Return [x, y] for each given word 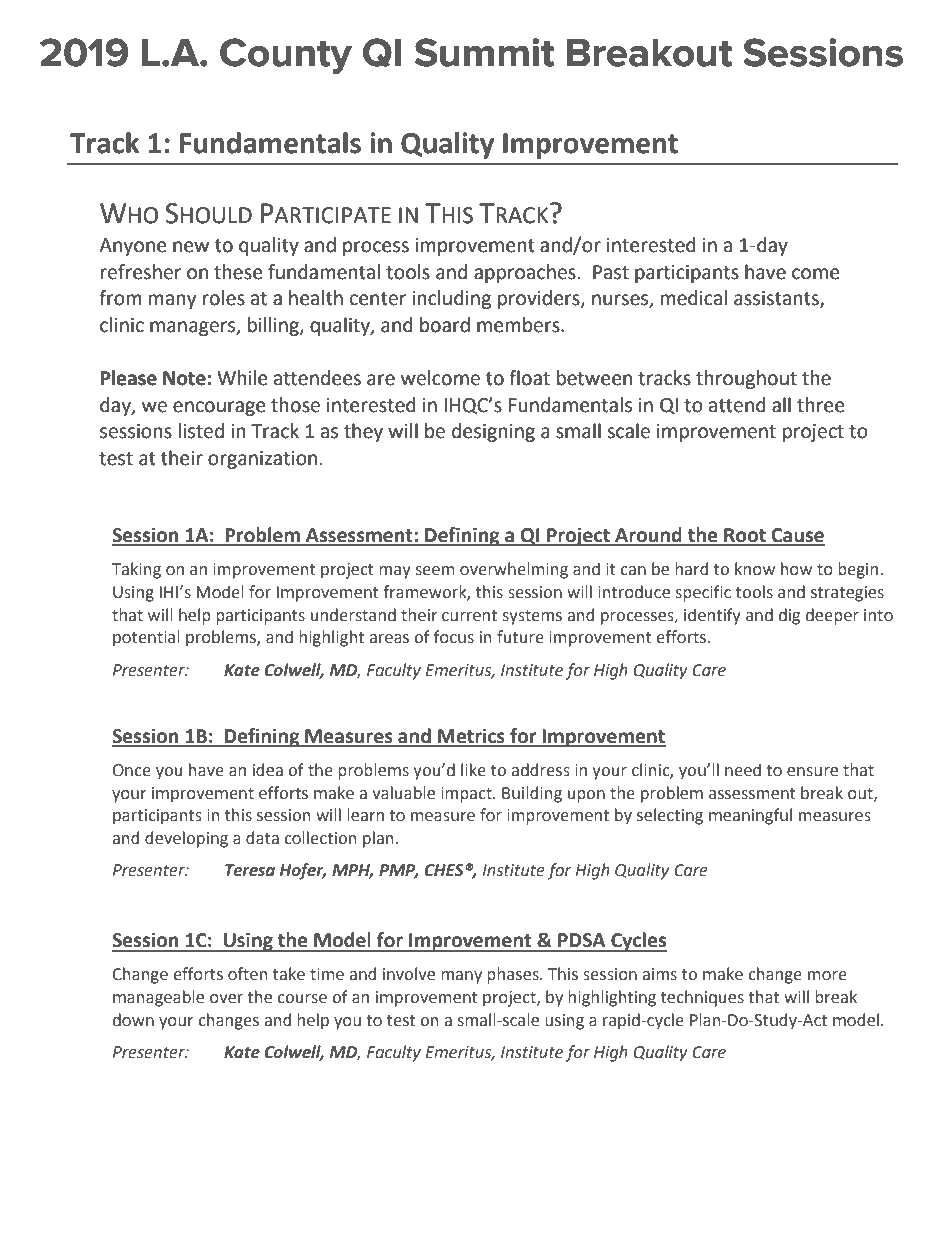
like [473, 770]
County [286, 56]
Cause [797, 536]
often [247, 974]
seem [435, 571]
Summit [484, 52]
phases [514, 975]
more [827, 976]
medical [694, 298]
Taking [136, 570]
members [519, 325]
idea [268, 770]
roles [224, 298]
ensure [812, 772]
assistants [777, 299]
